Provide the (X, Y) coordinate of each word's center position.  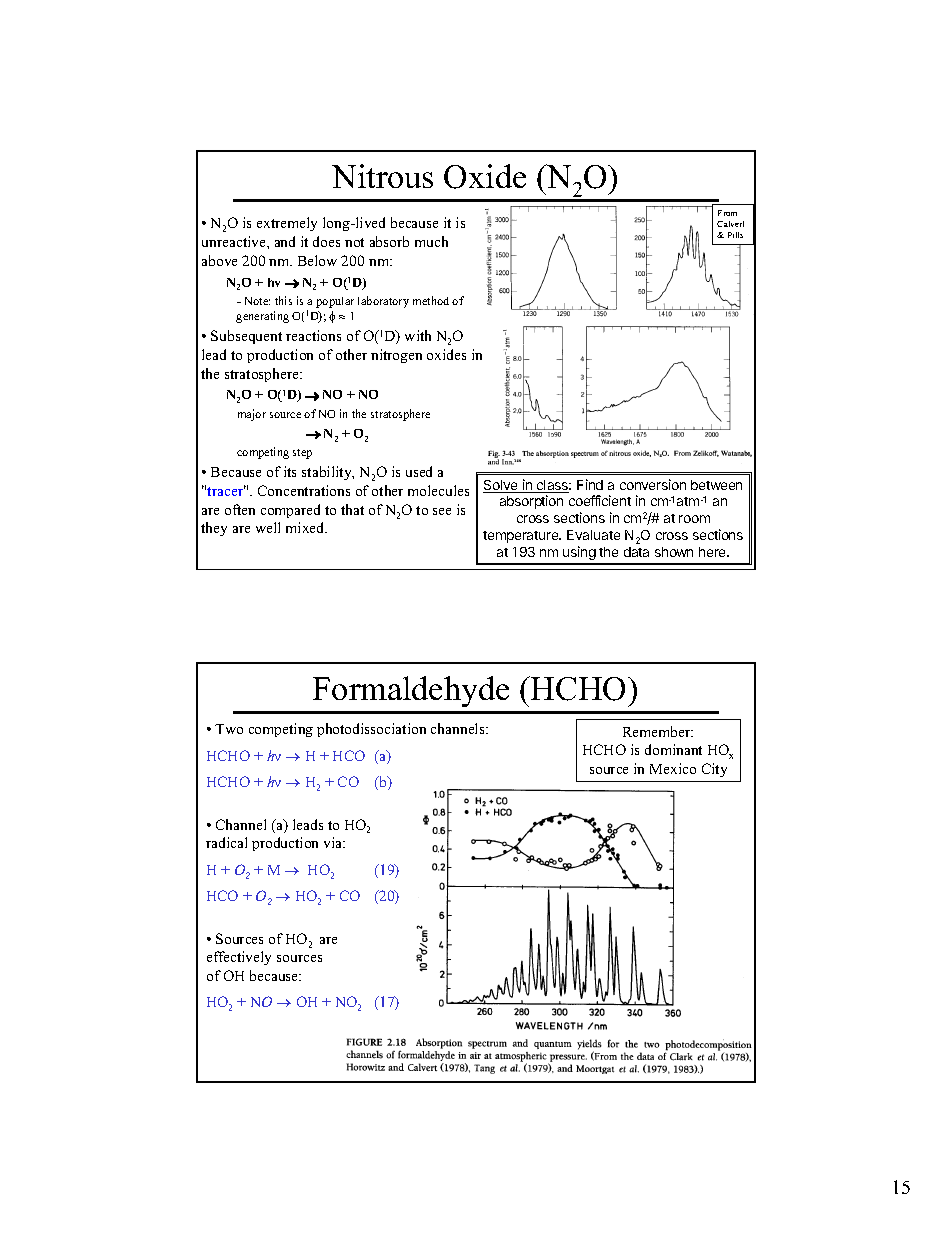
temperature (522, 537)
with (418, 335)
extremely (287, 224)
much (431, 241)
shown (674, 552)
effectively (239, 958)
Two (229, 729)
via (334, 842)
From (727, 213)
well (268, 527)
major (252, 415)
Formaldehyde (411, 691)
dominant (673, 749)
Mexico (673, 768)
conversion (653, 484)
